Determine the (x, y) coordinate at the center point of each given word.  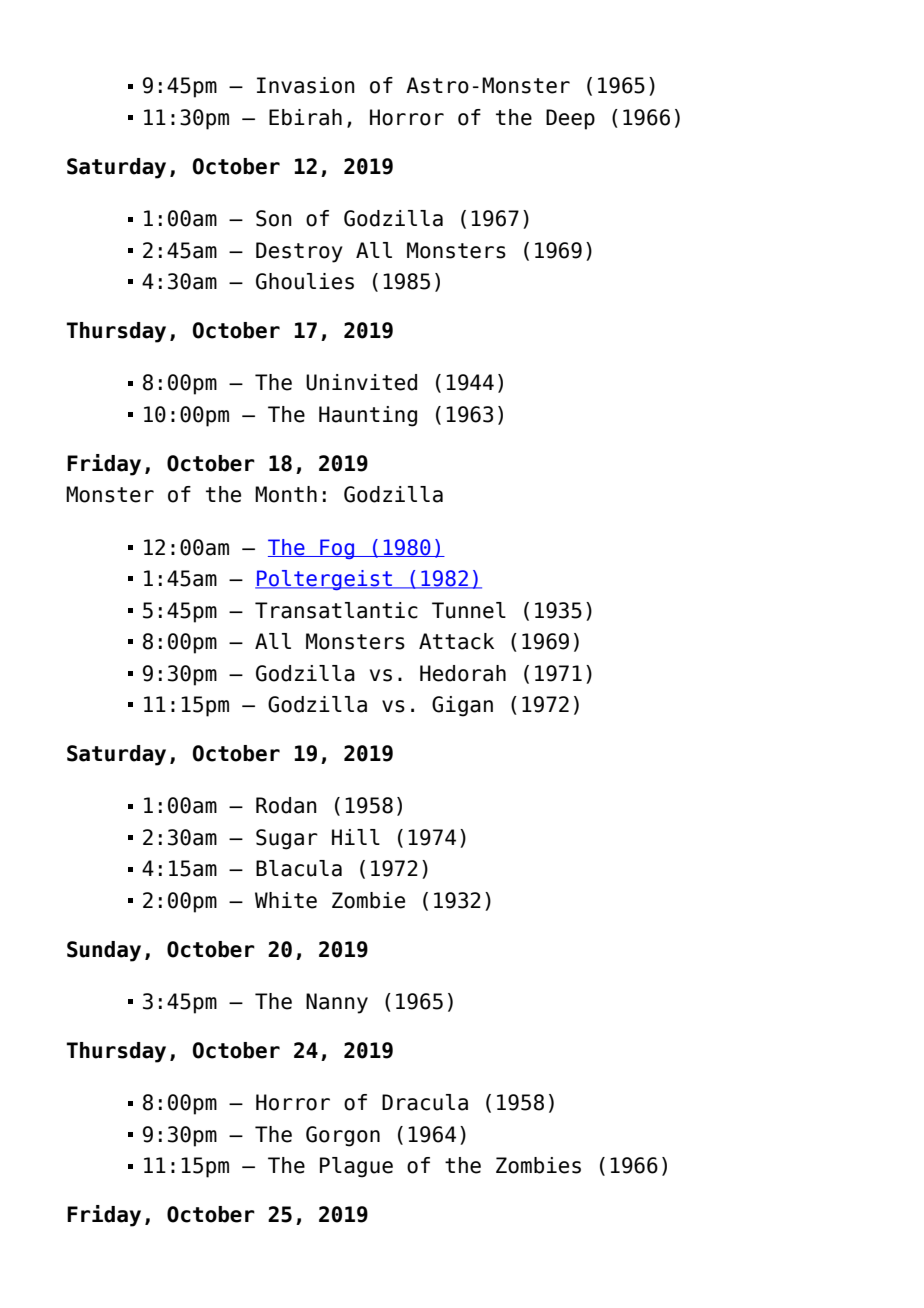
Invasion (306, 85)
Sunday (104, 951)
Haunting (368, 416)
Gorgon (343, 1136)
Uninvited (361, 382)
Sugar (287, 839)
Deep (570, 119)
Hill (356, 837)
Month (286, 494)
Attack (456, 641)
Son (274, 218)
